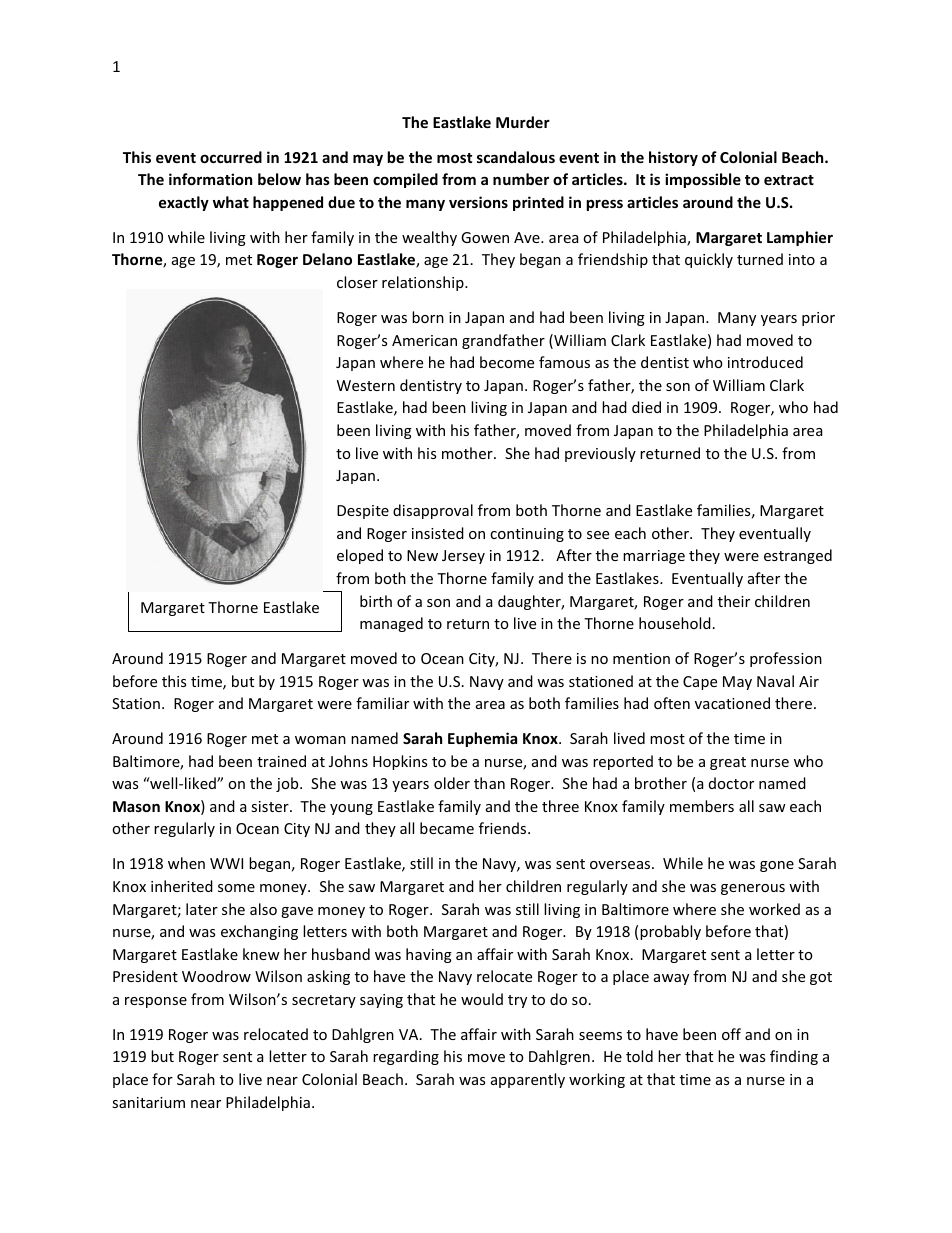  What do you see at coordinates (148, 1102) in the screenshot?
I see `sanitarium` at bounding box center [148, 1102].
